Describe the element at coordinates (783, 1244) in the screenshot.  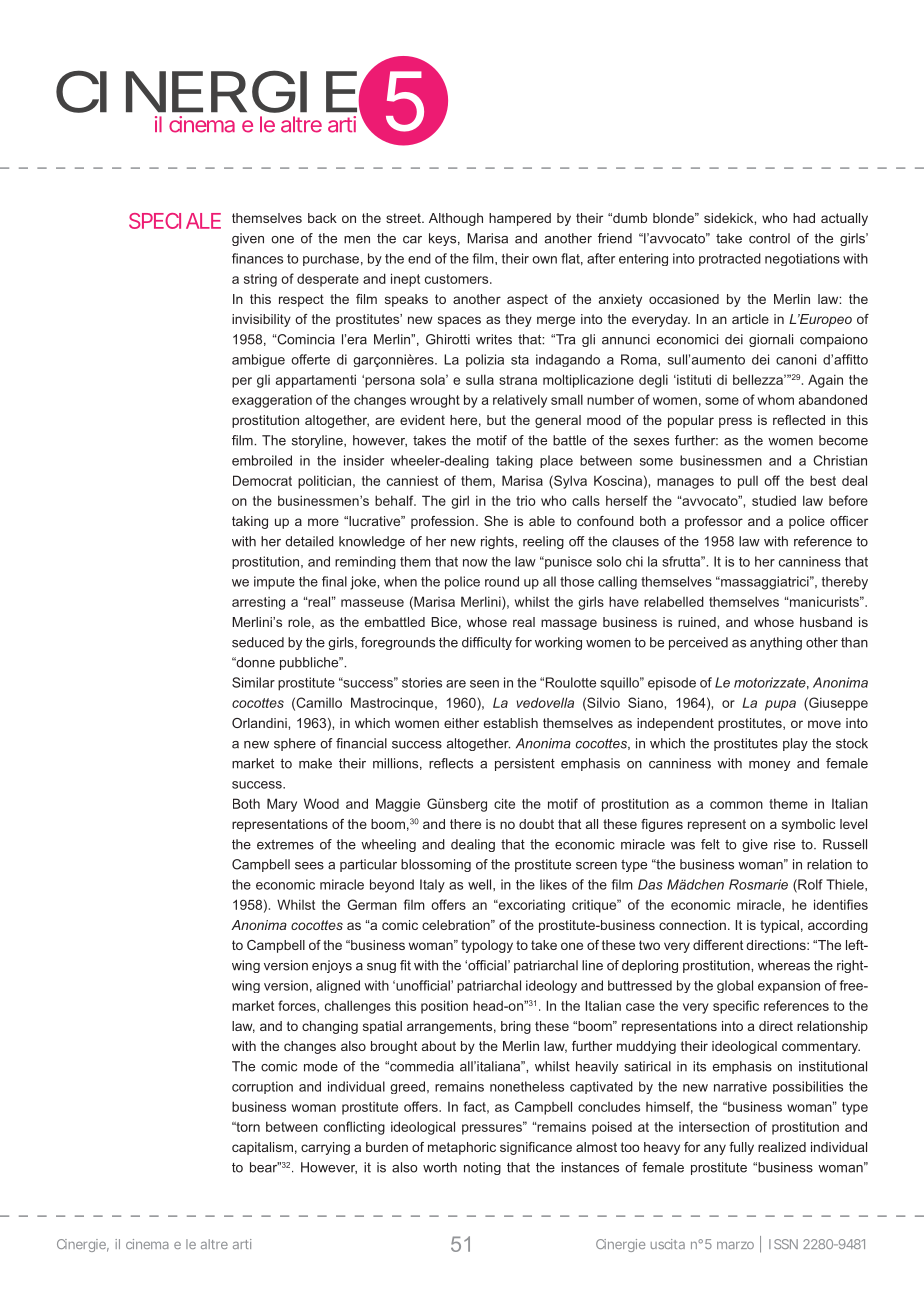
I see `ISSN` at that location.
